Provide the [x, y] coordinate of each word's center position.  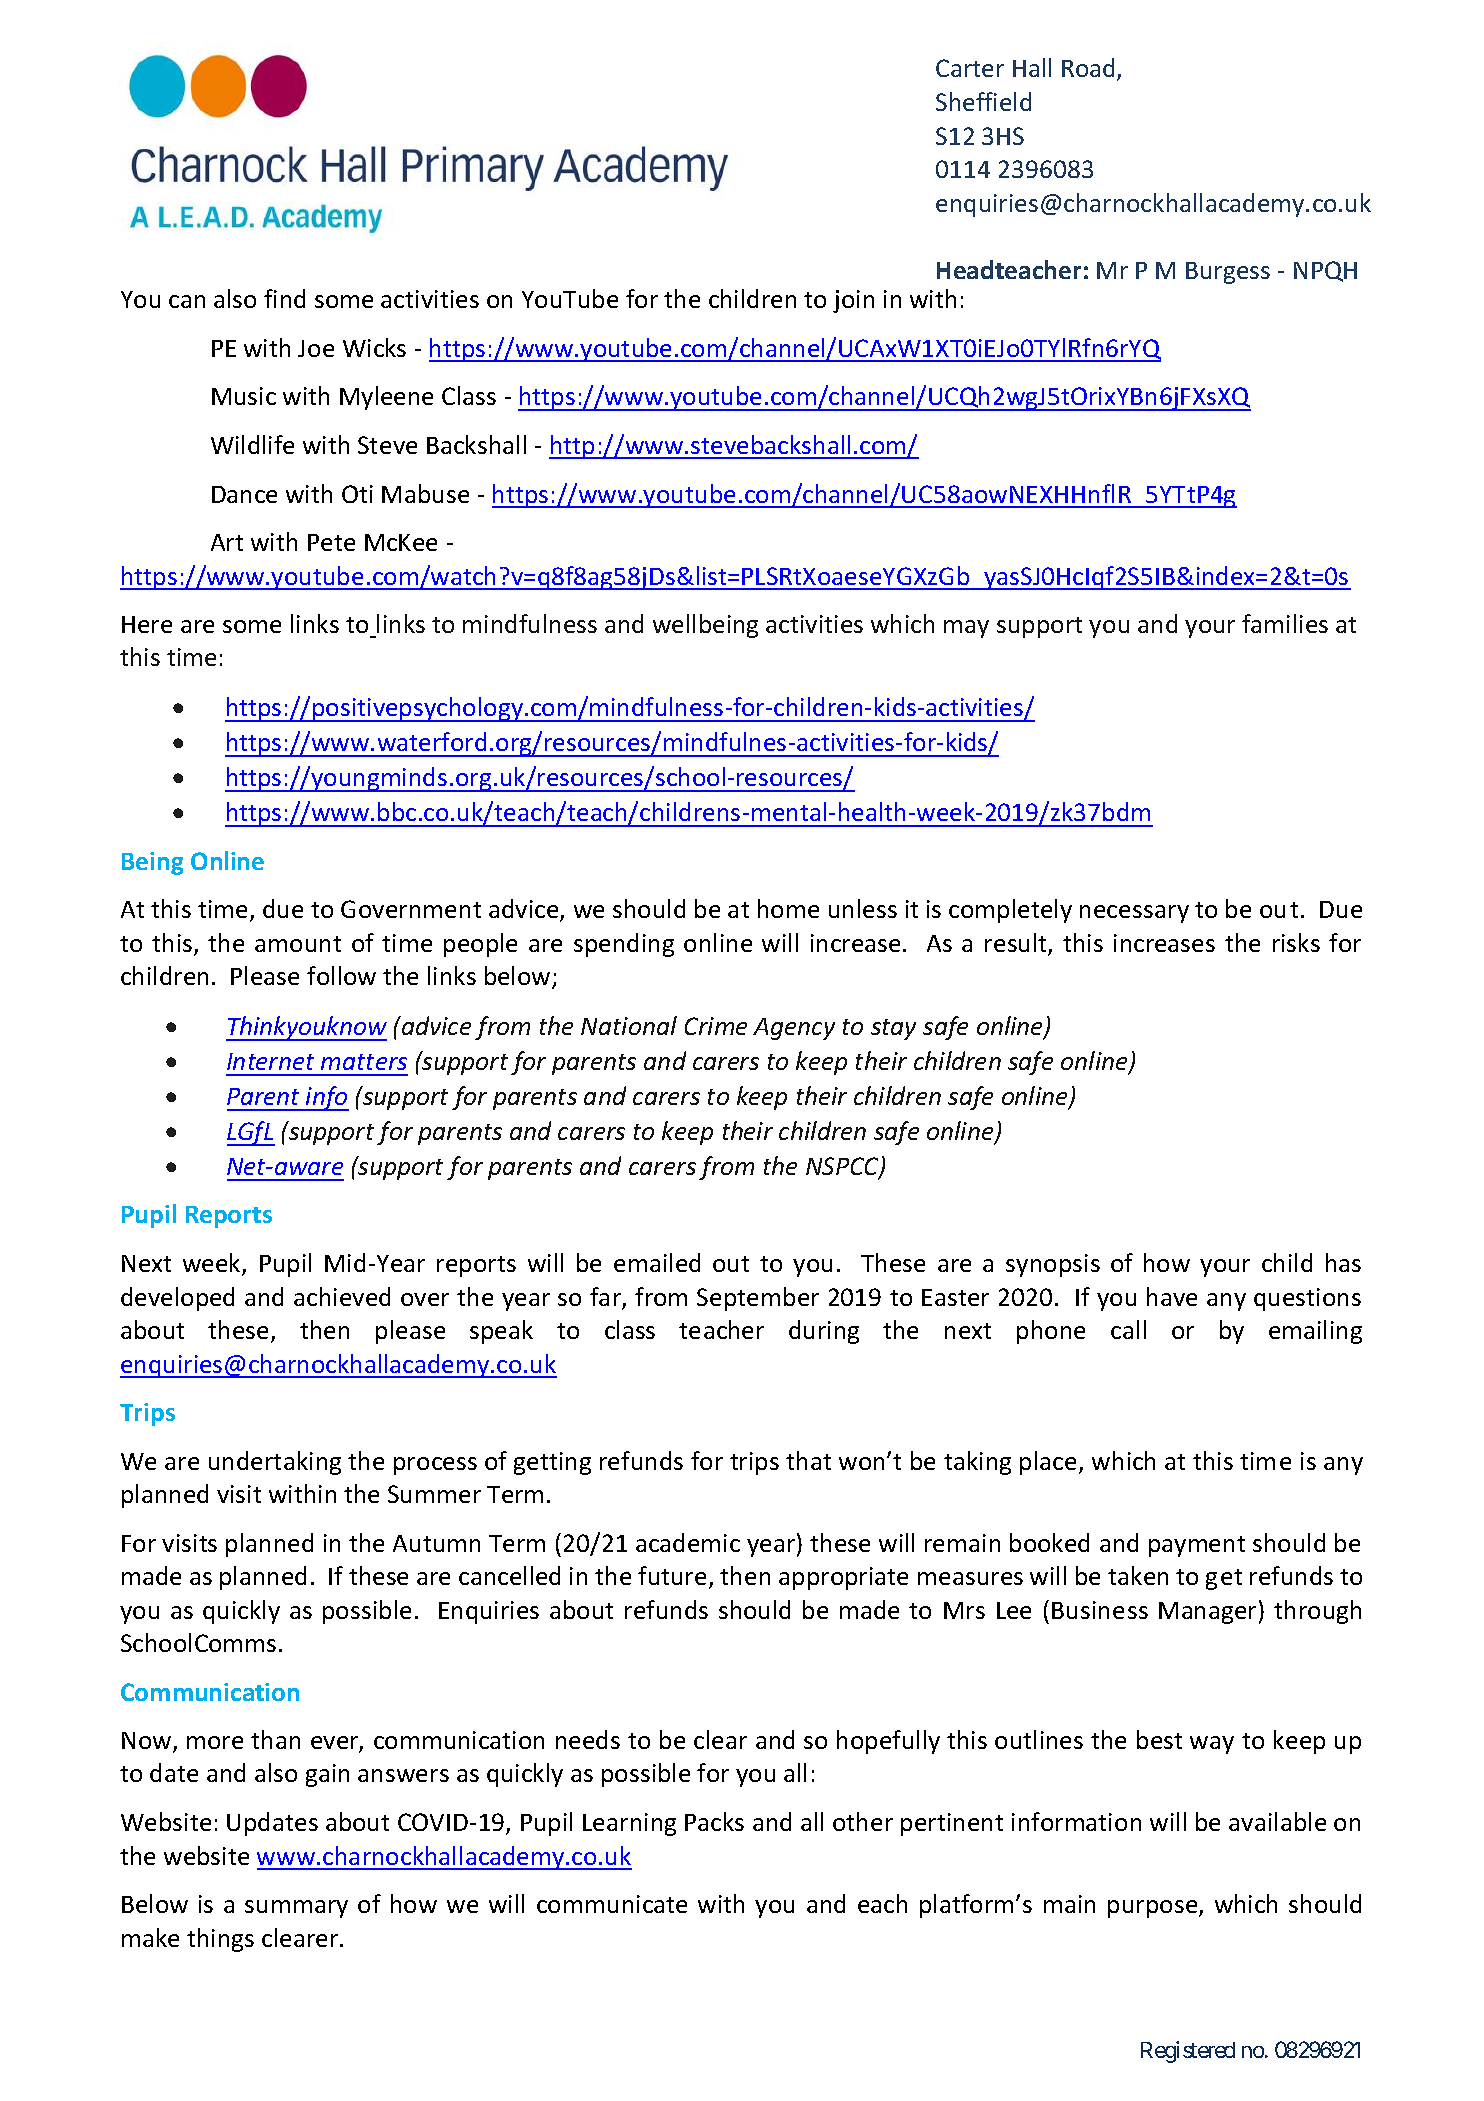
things [220, 1940]
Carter [970, 68]
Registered [1188, 2052]
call [1128, 1329]
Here [147, 624]
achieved [342, 1296]
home [788, 908]
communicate [612, 1904]
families [1285, 623]
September [758, 1299]
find [284, 298]
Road [1088, 67]
